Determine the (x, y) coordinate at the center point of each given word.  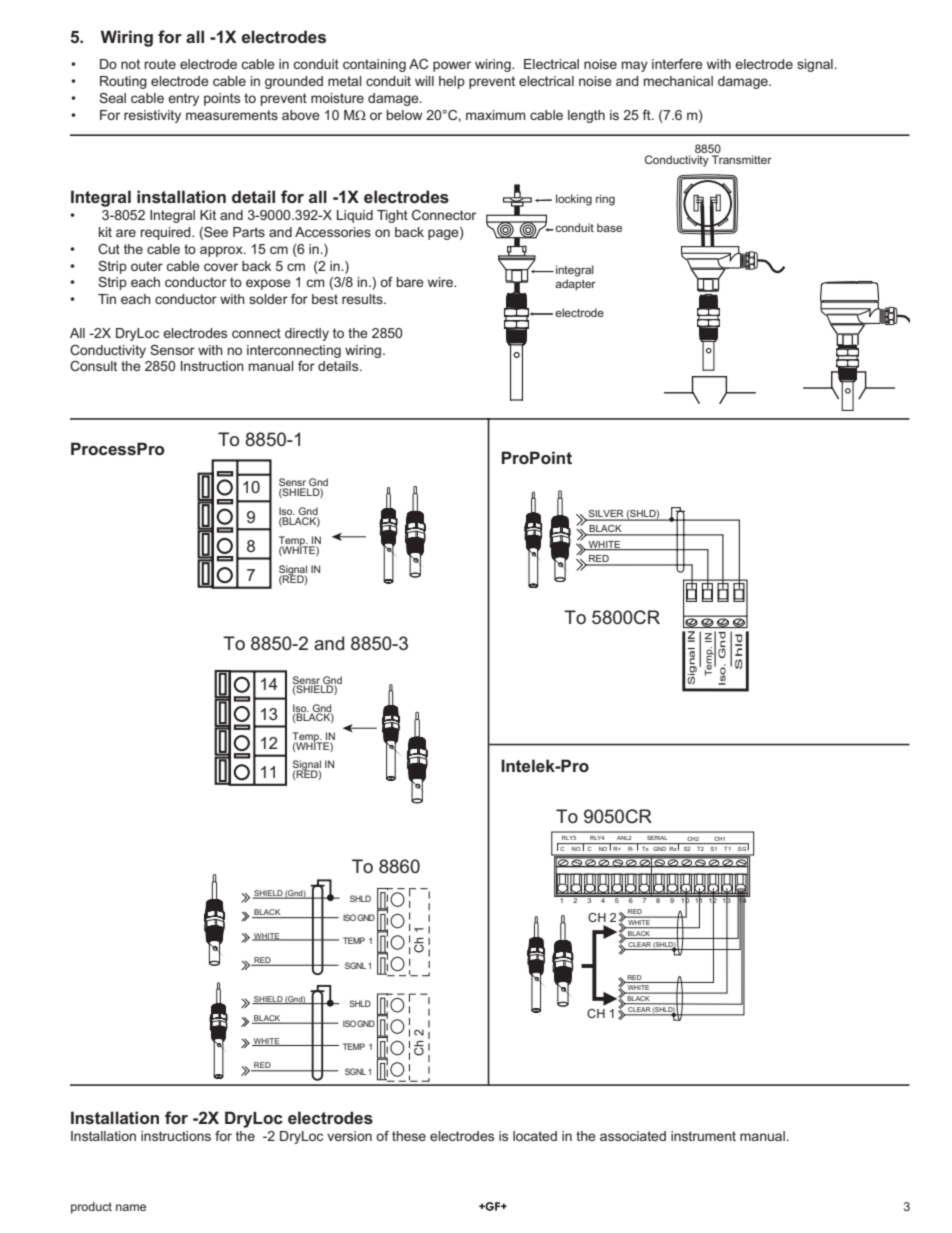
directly (307, 334)
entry (183, 99)
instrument (703, 1136)
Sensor (172, 350)
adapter (575, 285)
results (363, 299)
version (349, 1136)
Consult (93, 366)
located (535, 1136)
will (424, 81)
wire (441, 282)
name (131, 1207)
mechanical (678, 81)
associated (633, 1136)
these (409, 1136)
